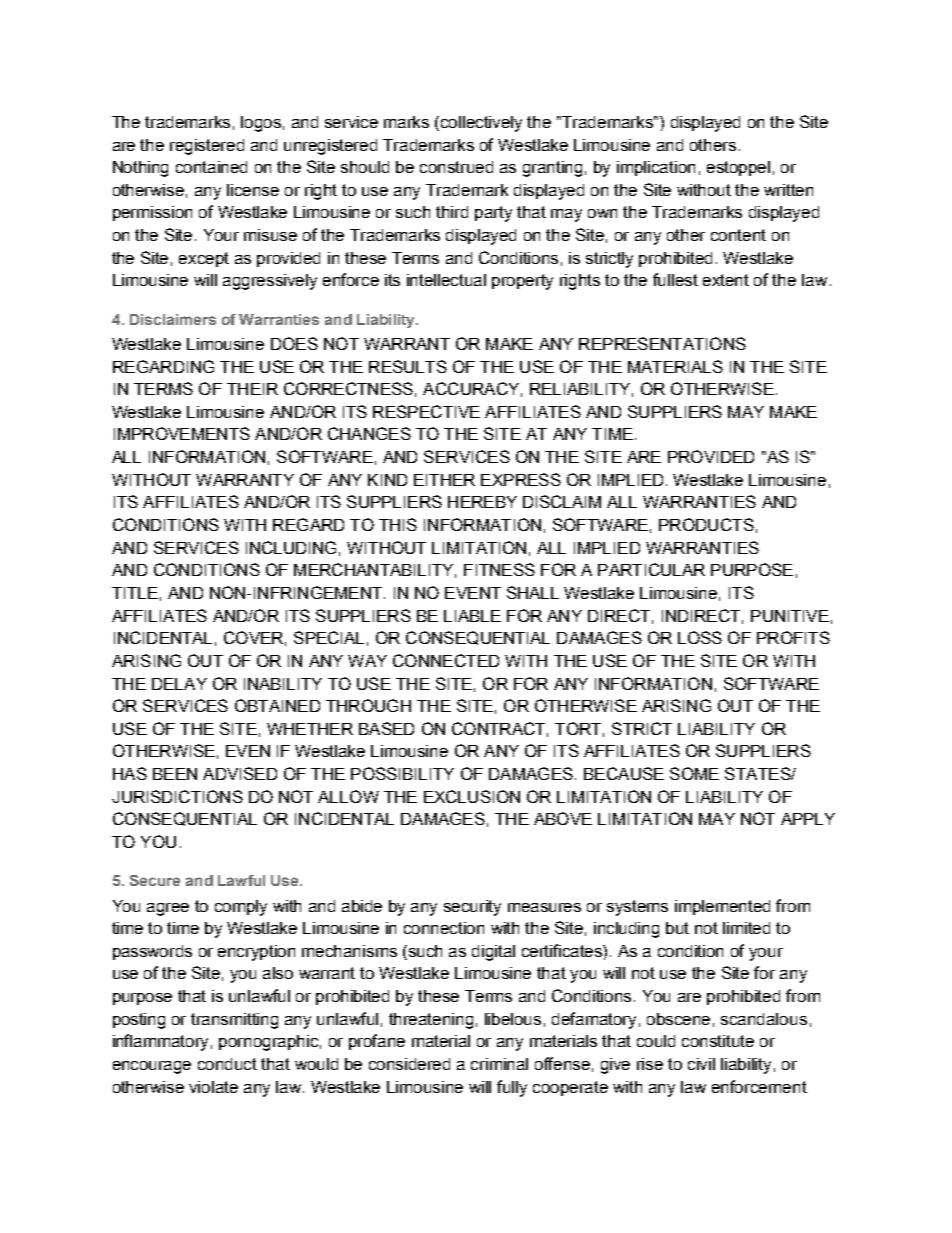  Describe the element at coordinates (135, 593) in the screenshot. I see `TITLE` at that location.
